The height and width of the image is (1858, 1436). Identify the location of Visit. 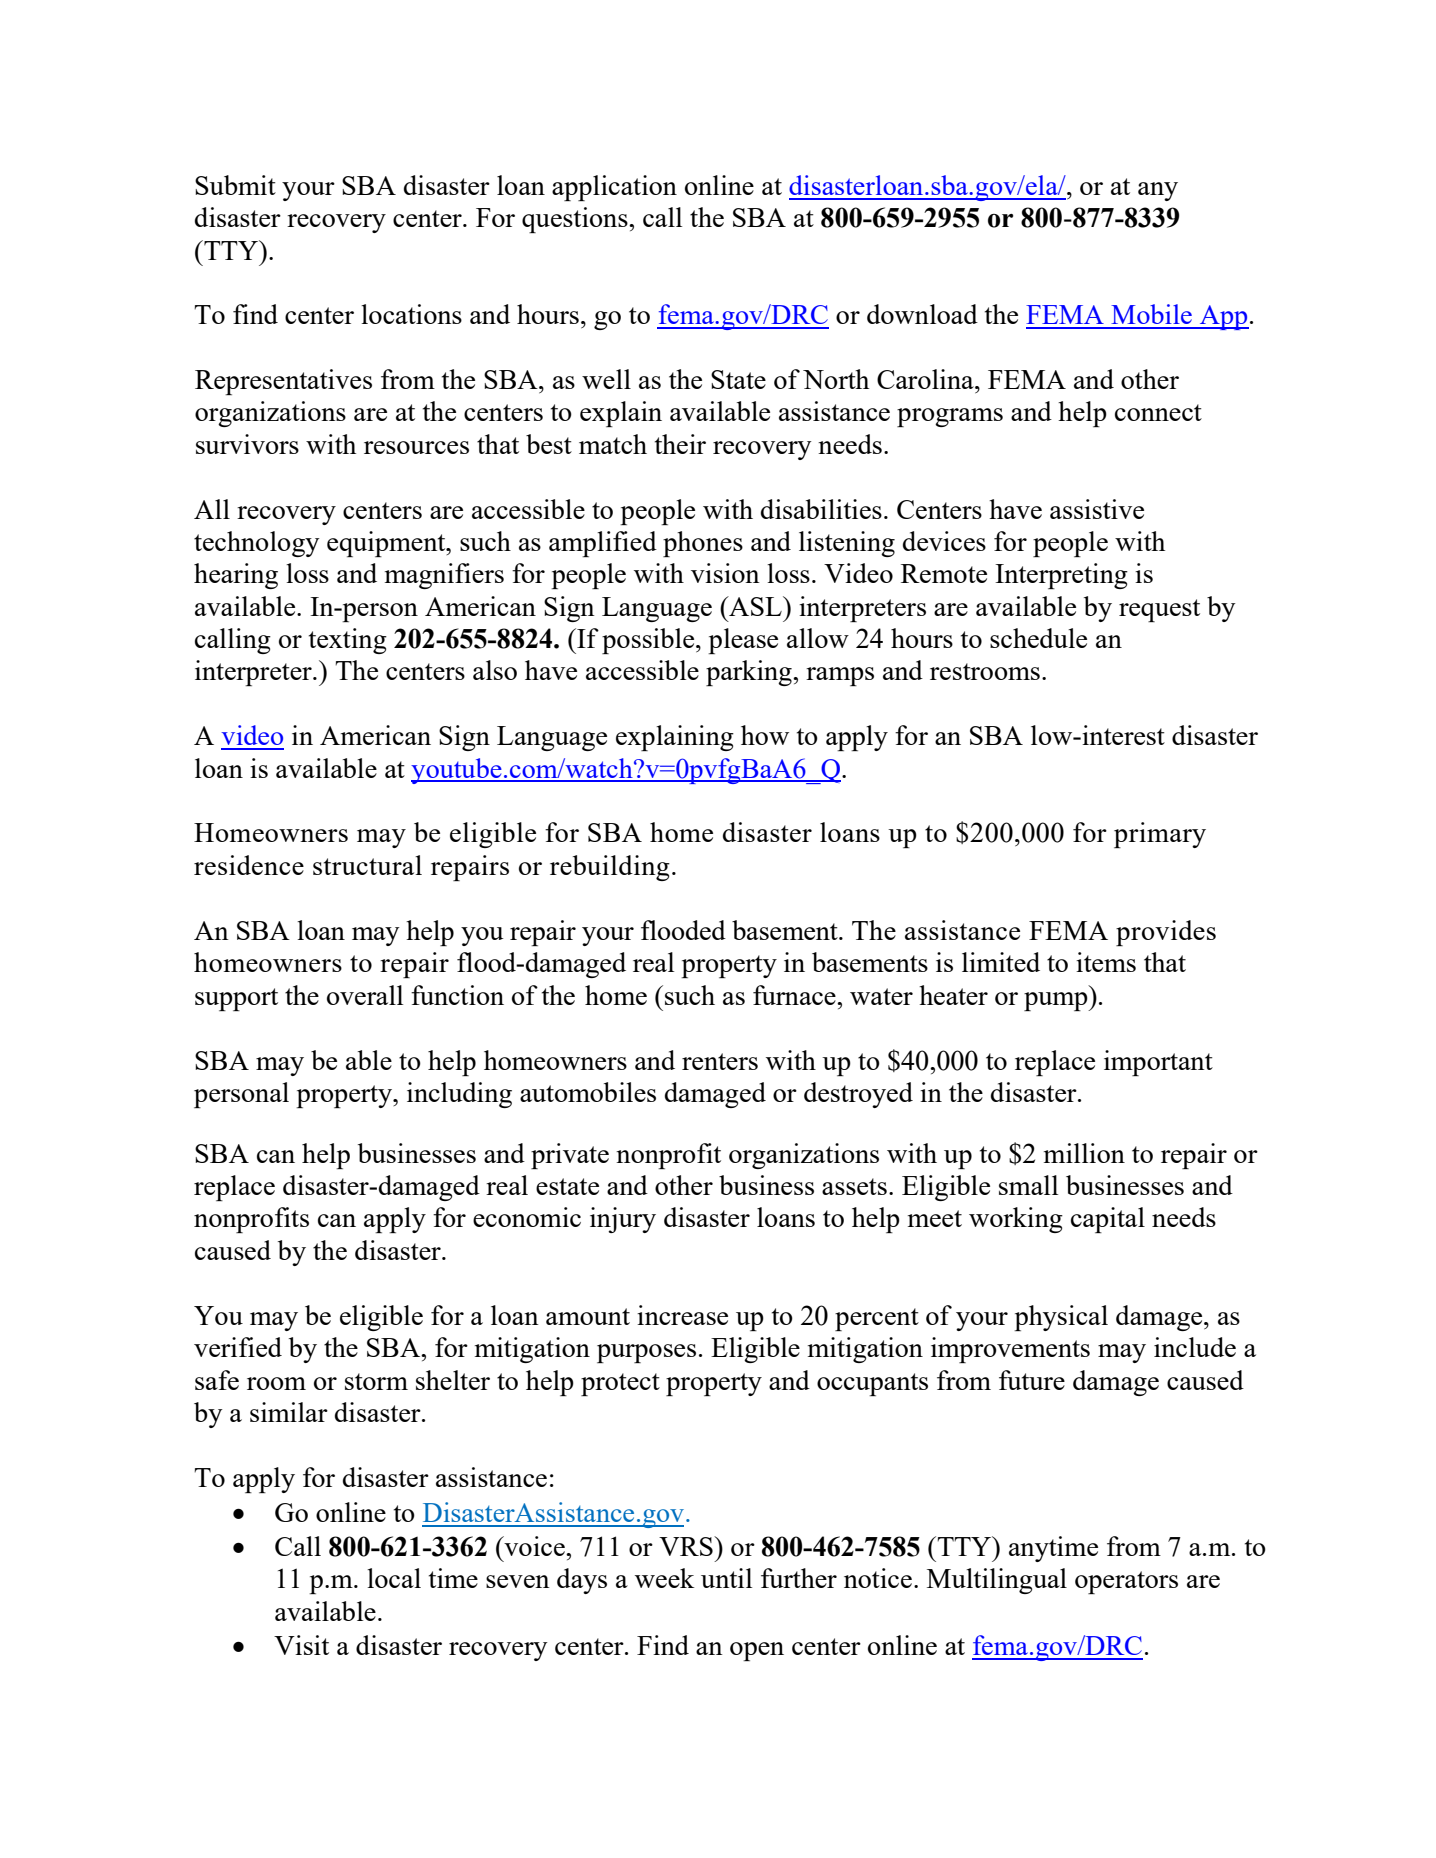
(301, 1645).
